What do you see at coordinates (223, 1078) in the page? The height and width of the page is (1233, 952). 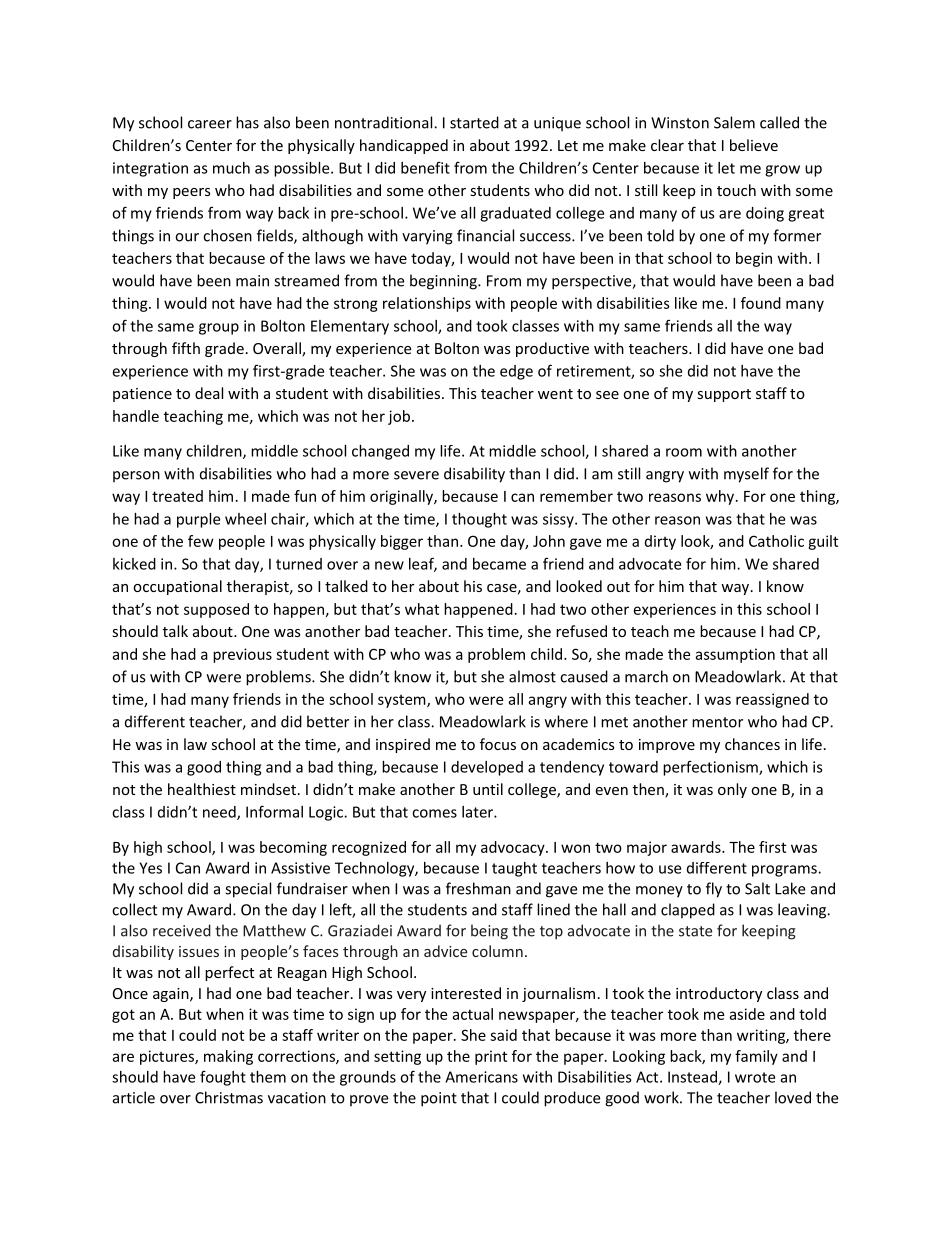 I see `fought` at bounding box center [223, 1078].
